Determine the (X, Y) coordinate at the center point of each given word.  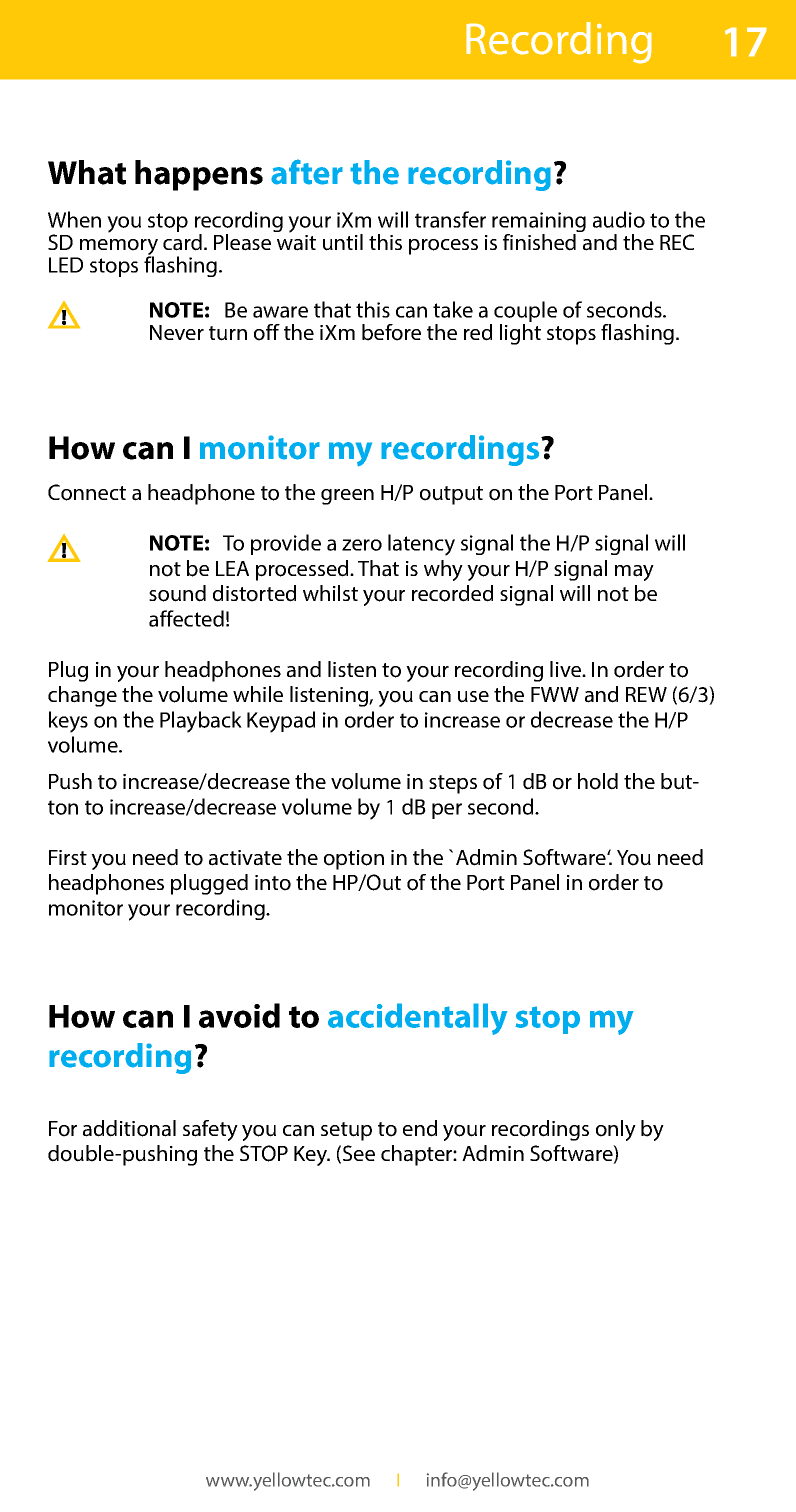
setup (346, 1131)
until (343, 242)
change (82, 696)
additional (129, 1128)
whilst (330, 593)
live (567, 669)
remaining (539, 223)
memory (118, 248)
